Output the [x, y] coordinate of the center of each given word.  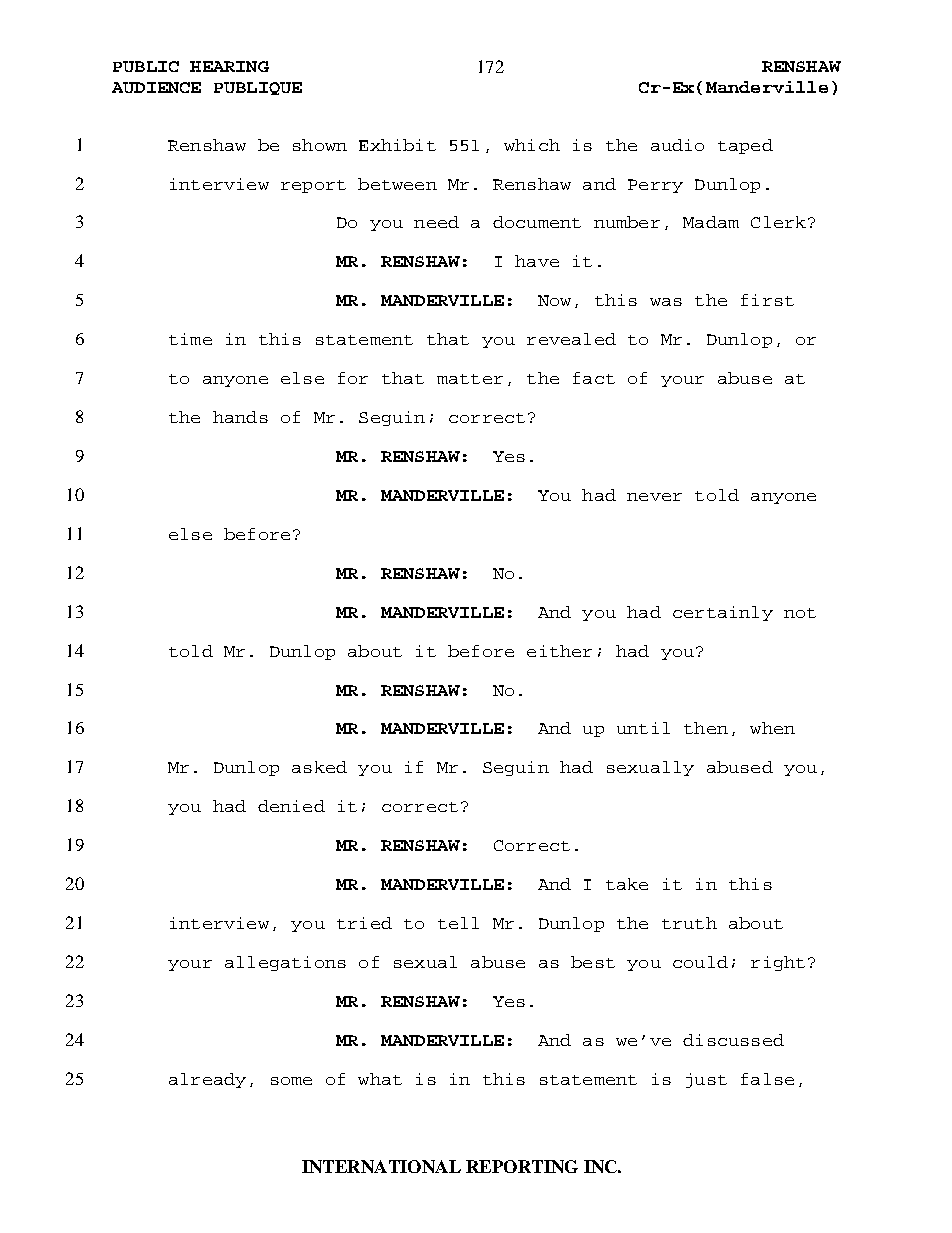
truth [689, 923]
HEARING [229, 66]
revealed [571, 339]
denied [291, 806]
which [532, 145]
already [207, 1080]
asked [319, 767]
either [559, 651]
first [767, 300]
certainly [723, 613]
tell [458, 923]
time [190, 339]
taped [745, 146]
